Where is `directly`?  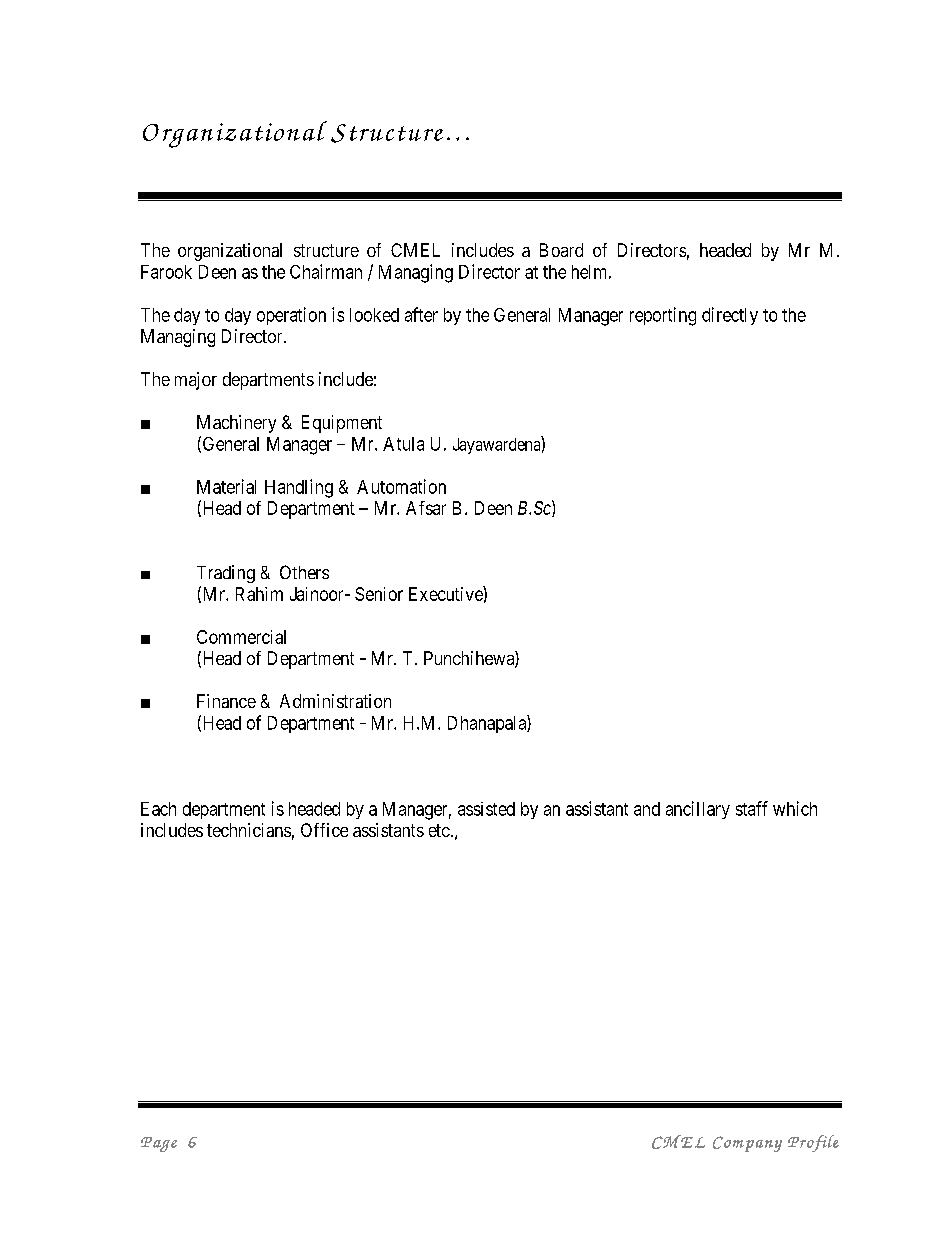 directly is located at coordinates (730, 316).
